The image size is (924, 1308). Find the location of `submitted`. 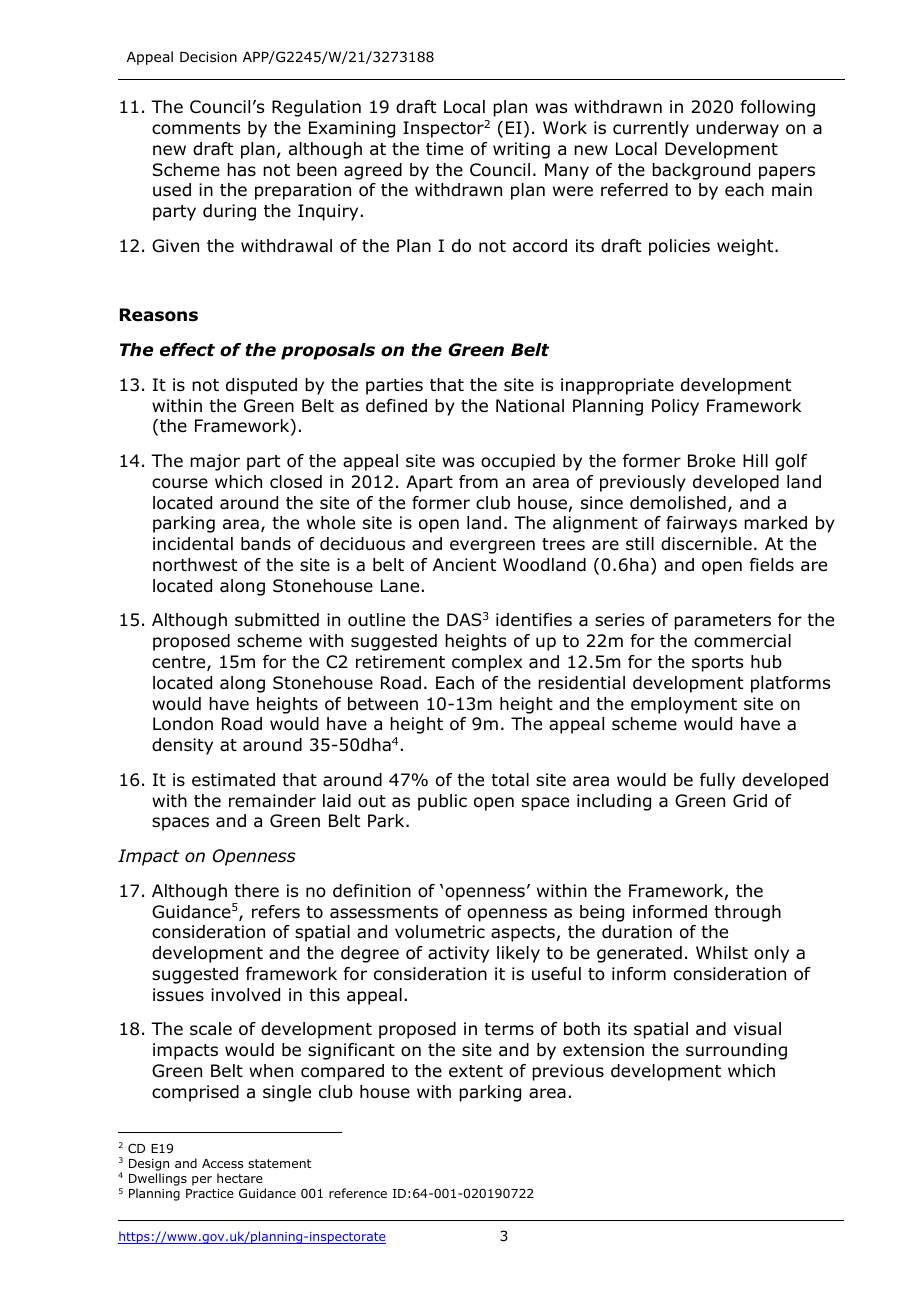

submitted is located at coordinates (277, 620).
